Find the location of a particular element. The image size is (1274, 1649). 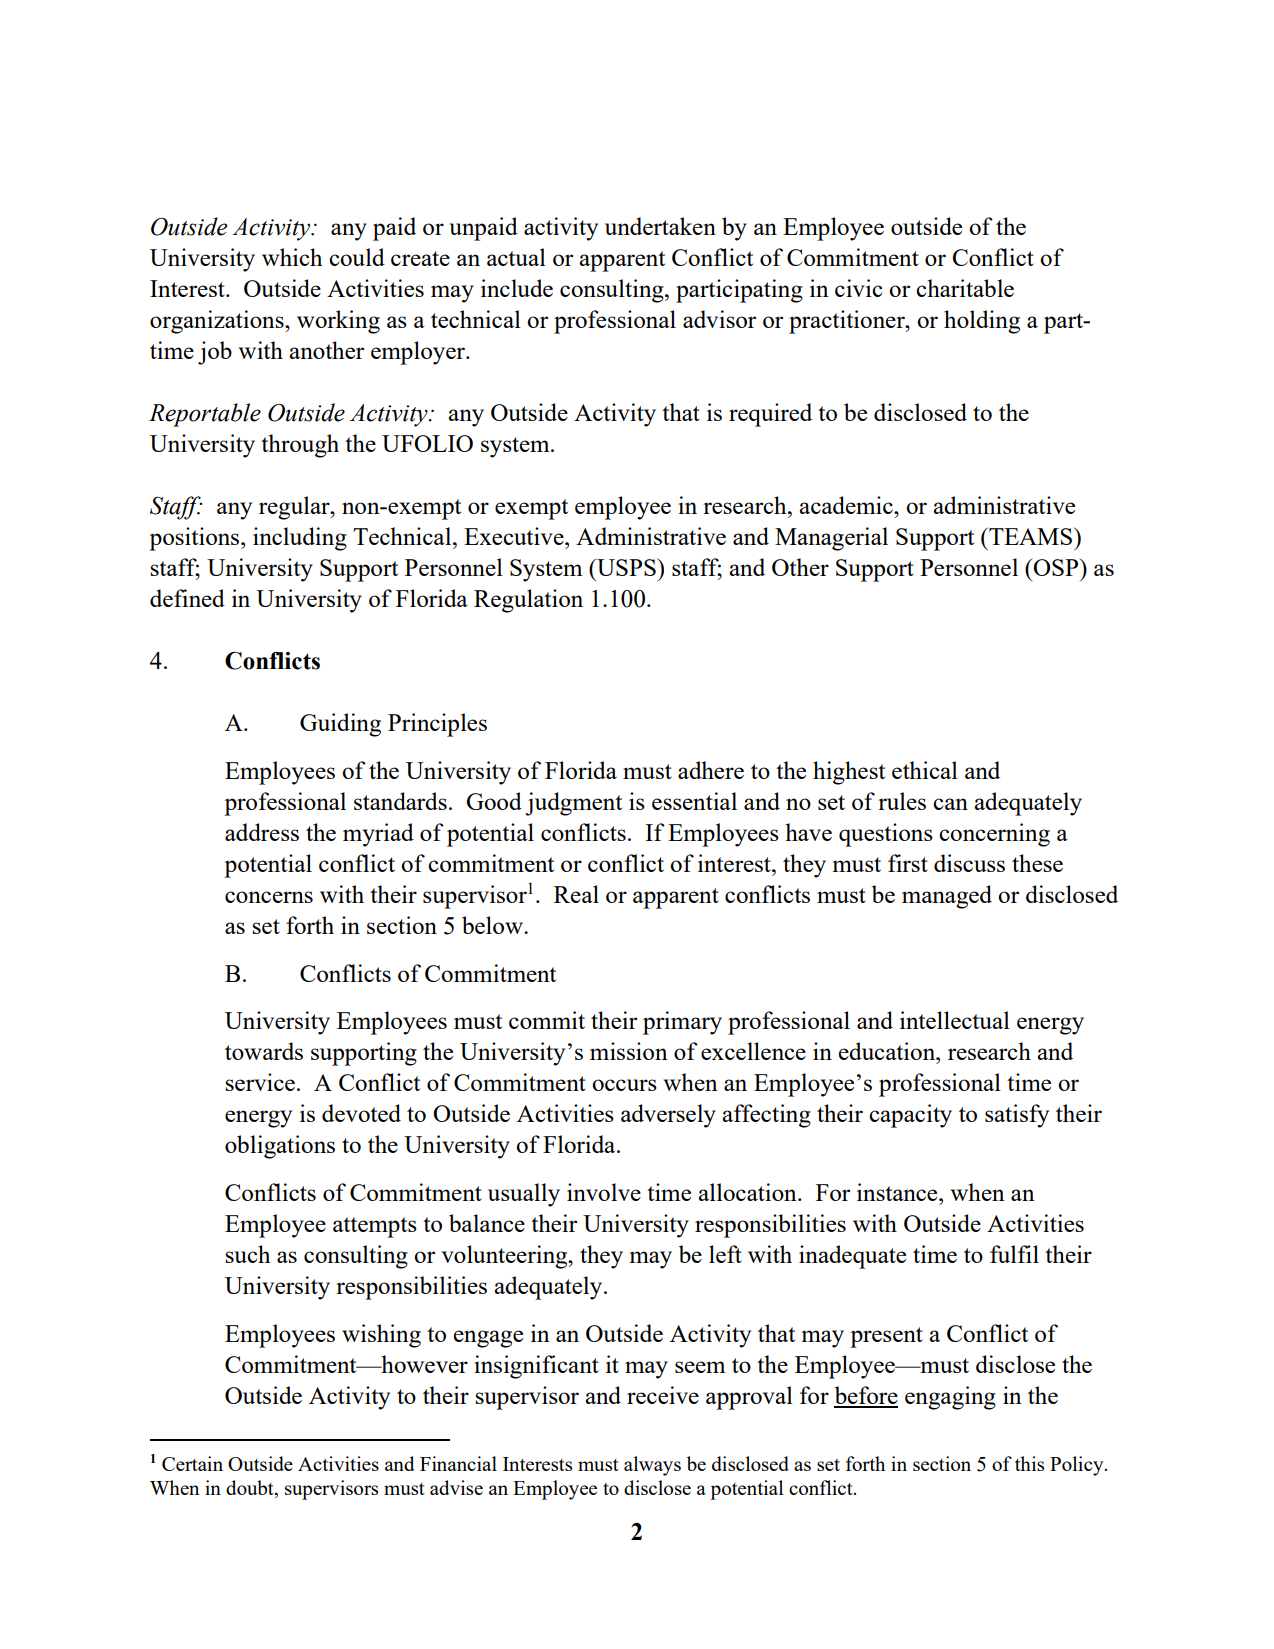

discuss is located at coordinates (969, 863).
